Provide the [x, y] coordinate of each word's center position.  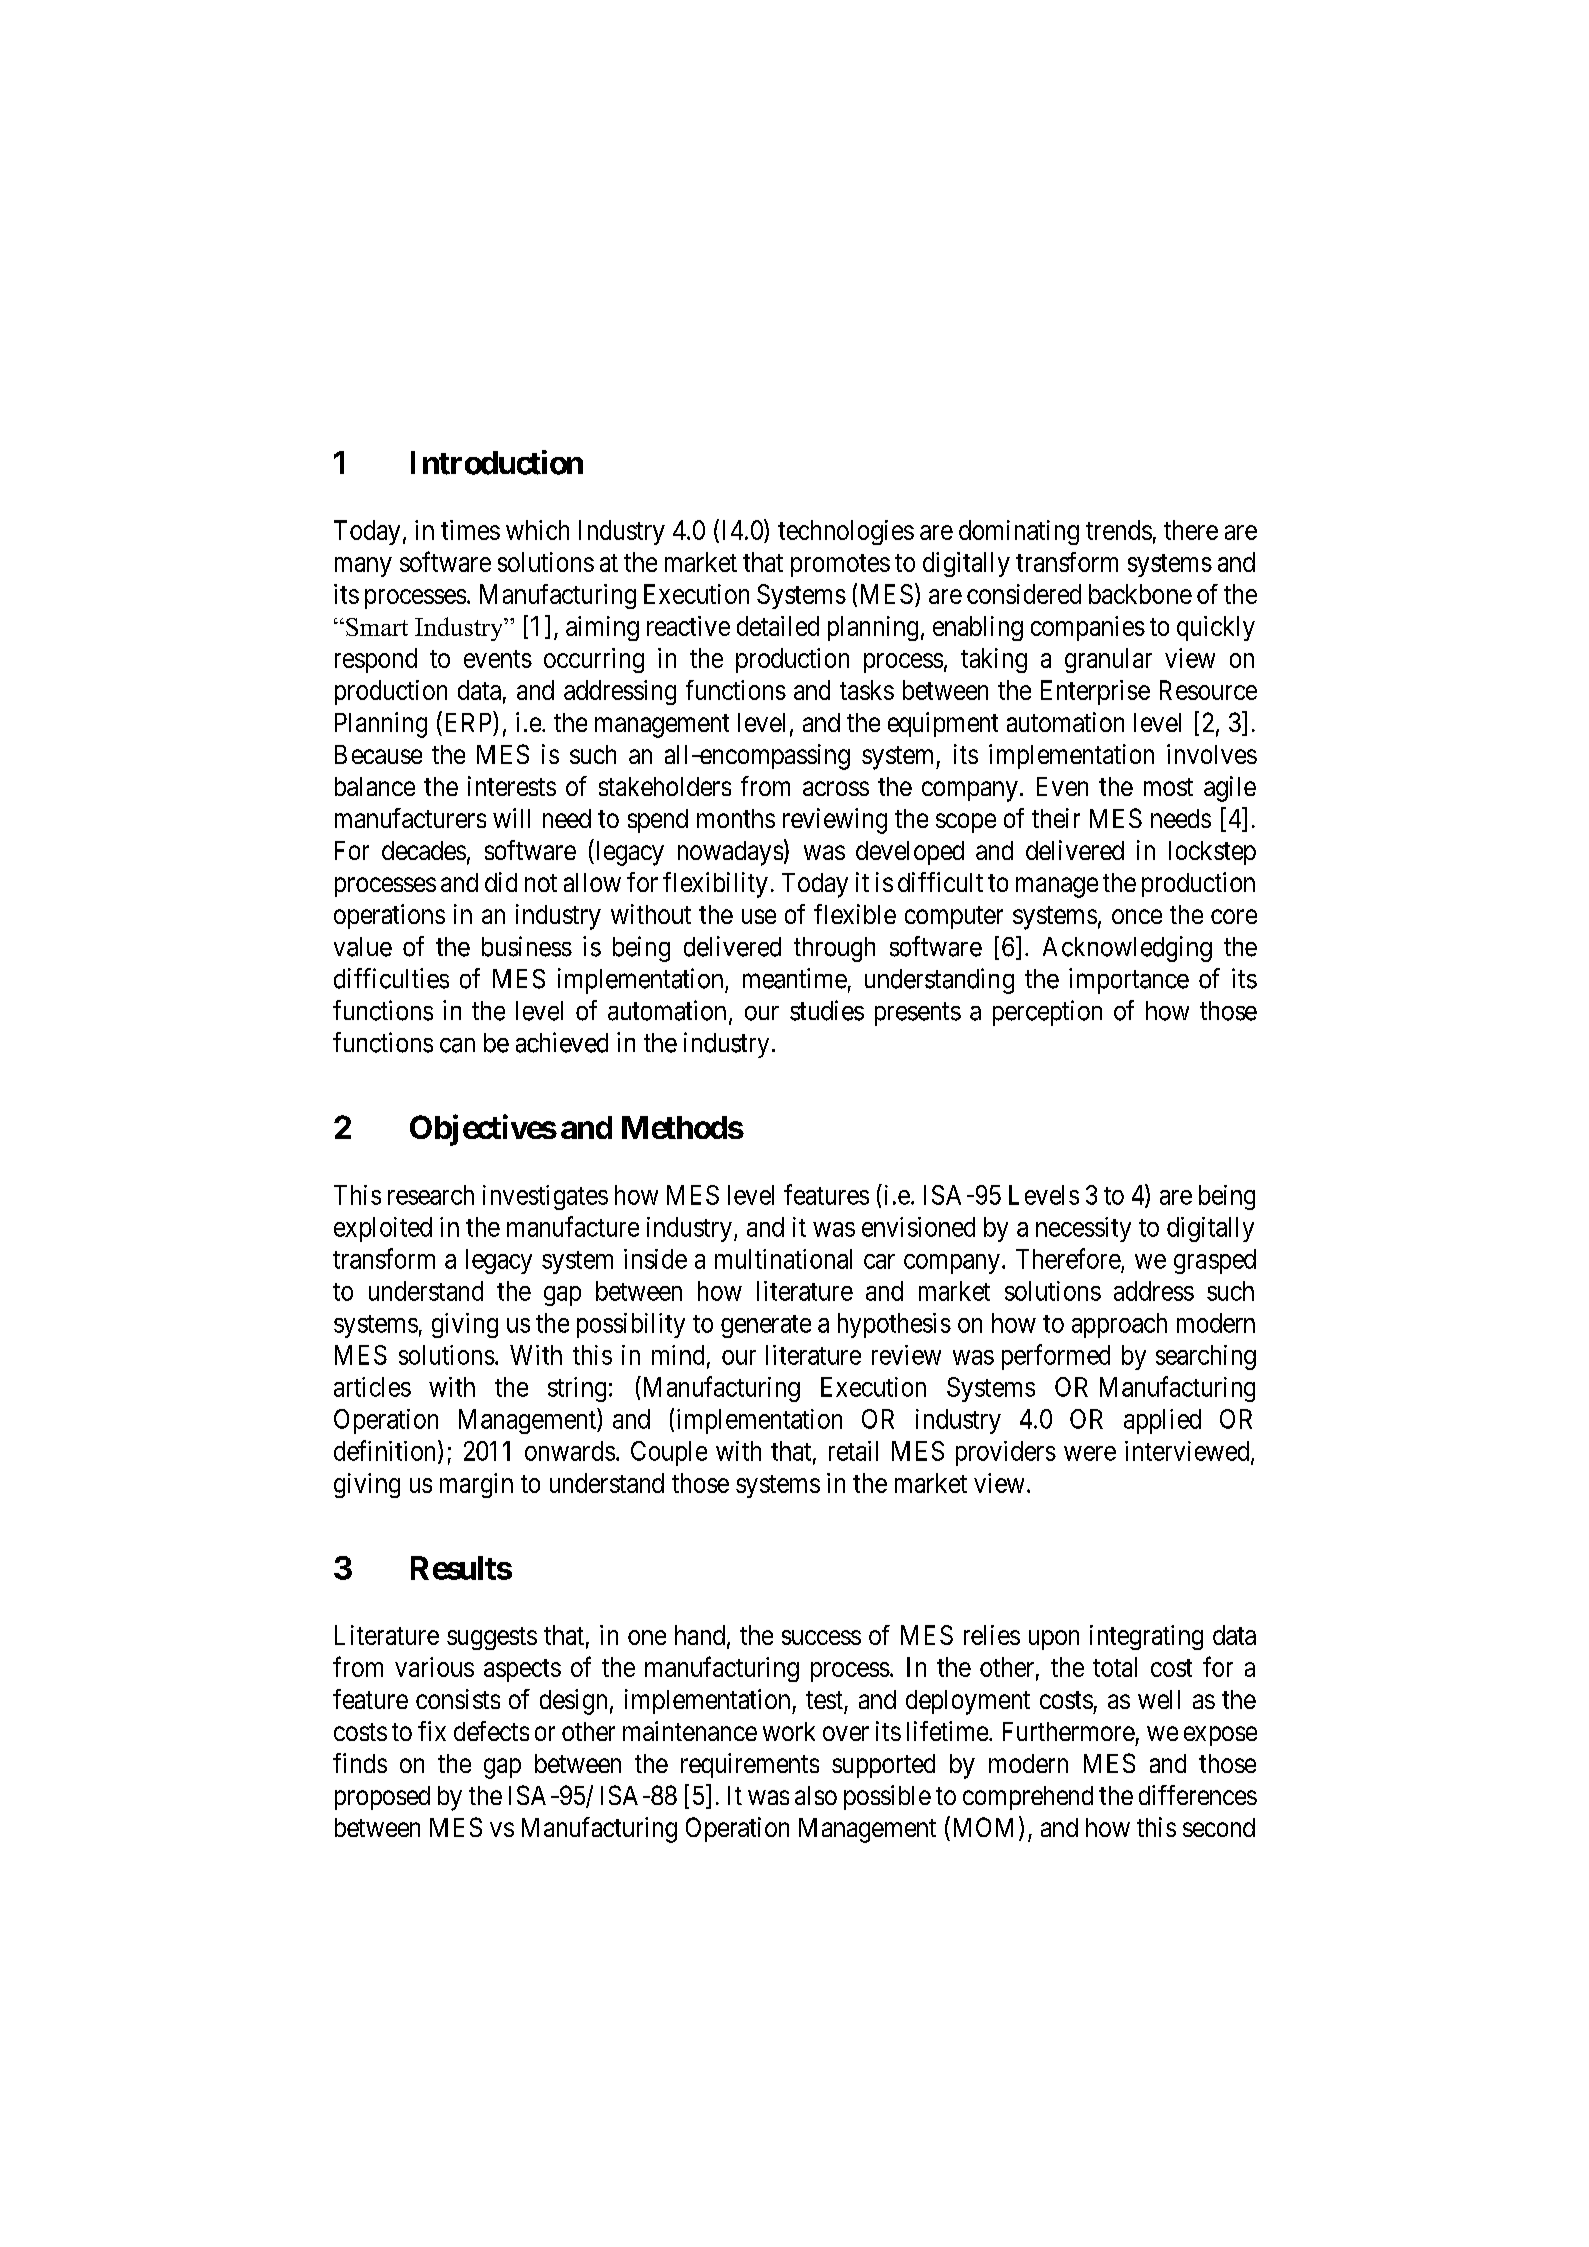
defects [491, 1731]
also [816, 1795]
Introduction [497, 462]
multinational [783, 1259]
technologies [846, 532]
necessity [1083, 1229]
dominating [1019, 532]
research [431, 1195]
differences [1198, 1795]
